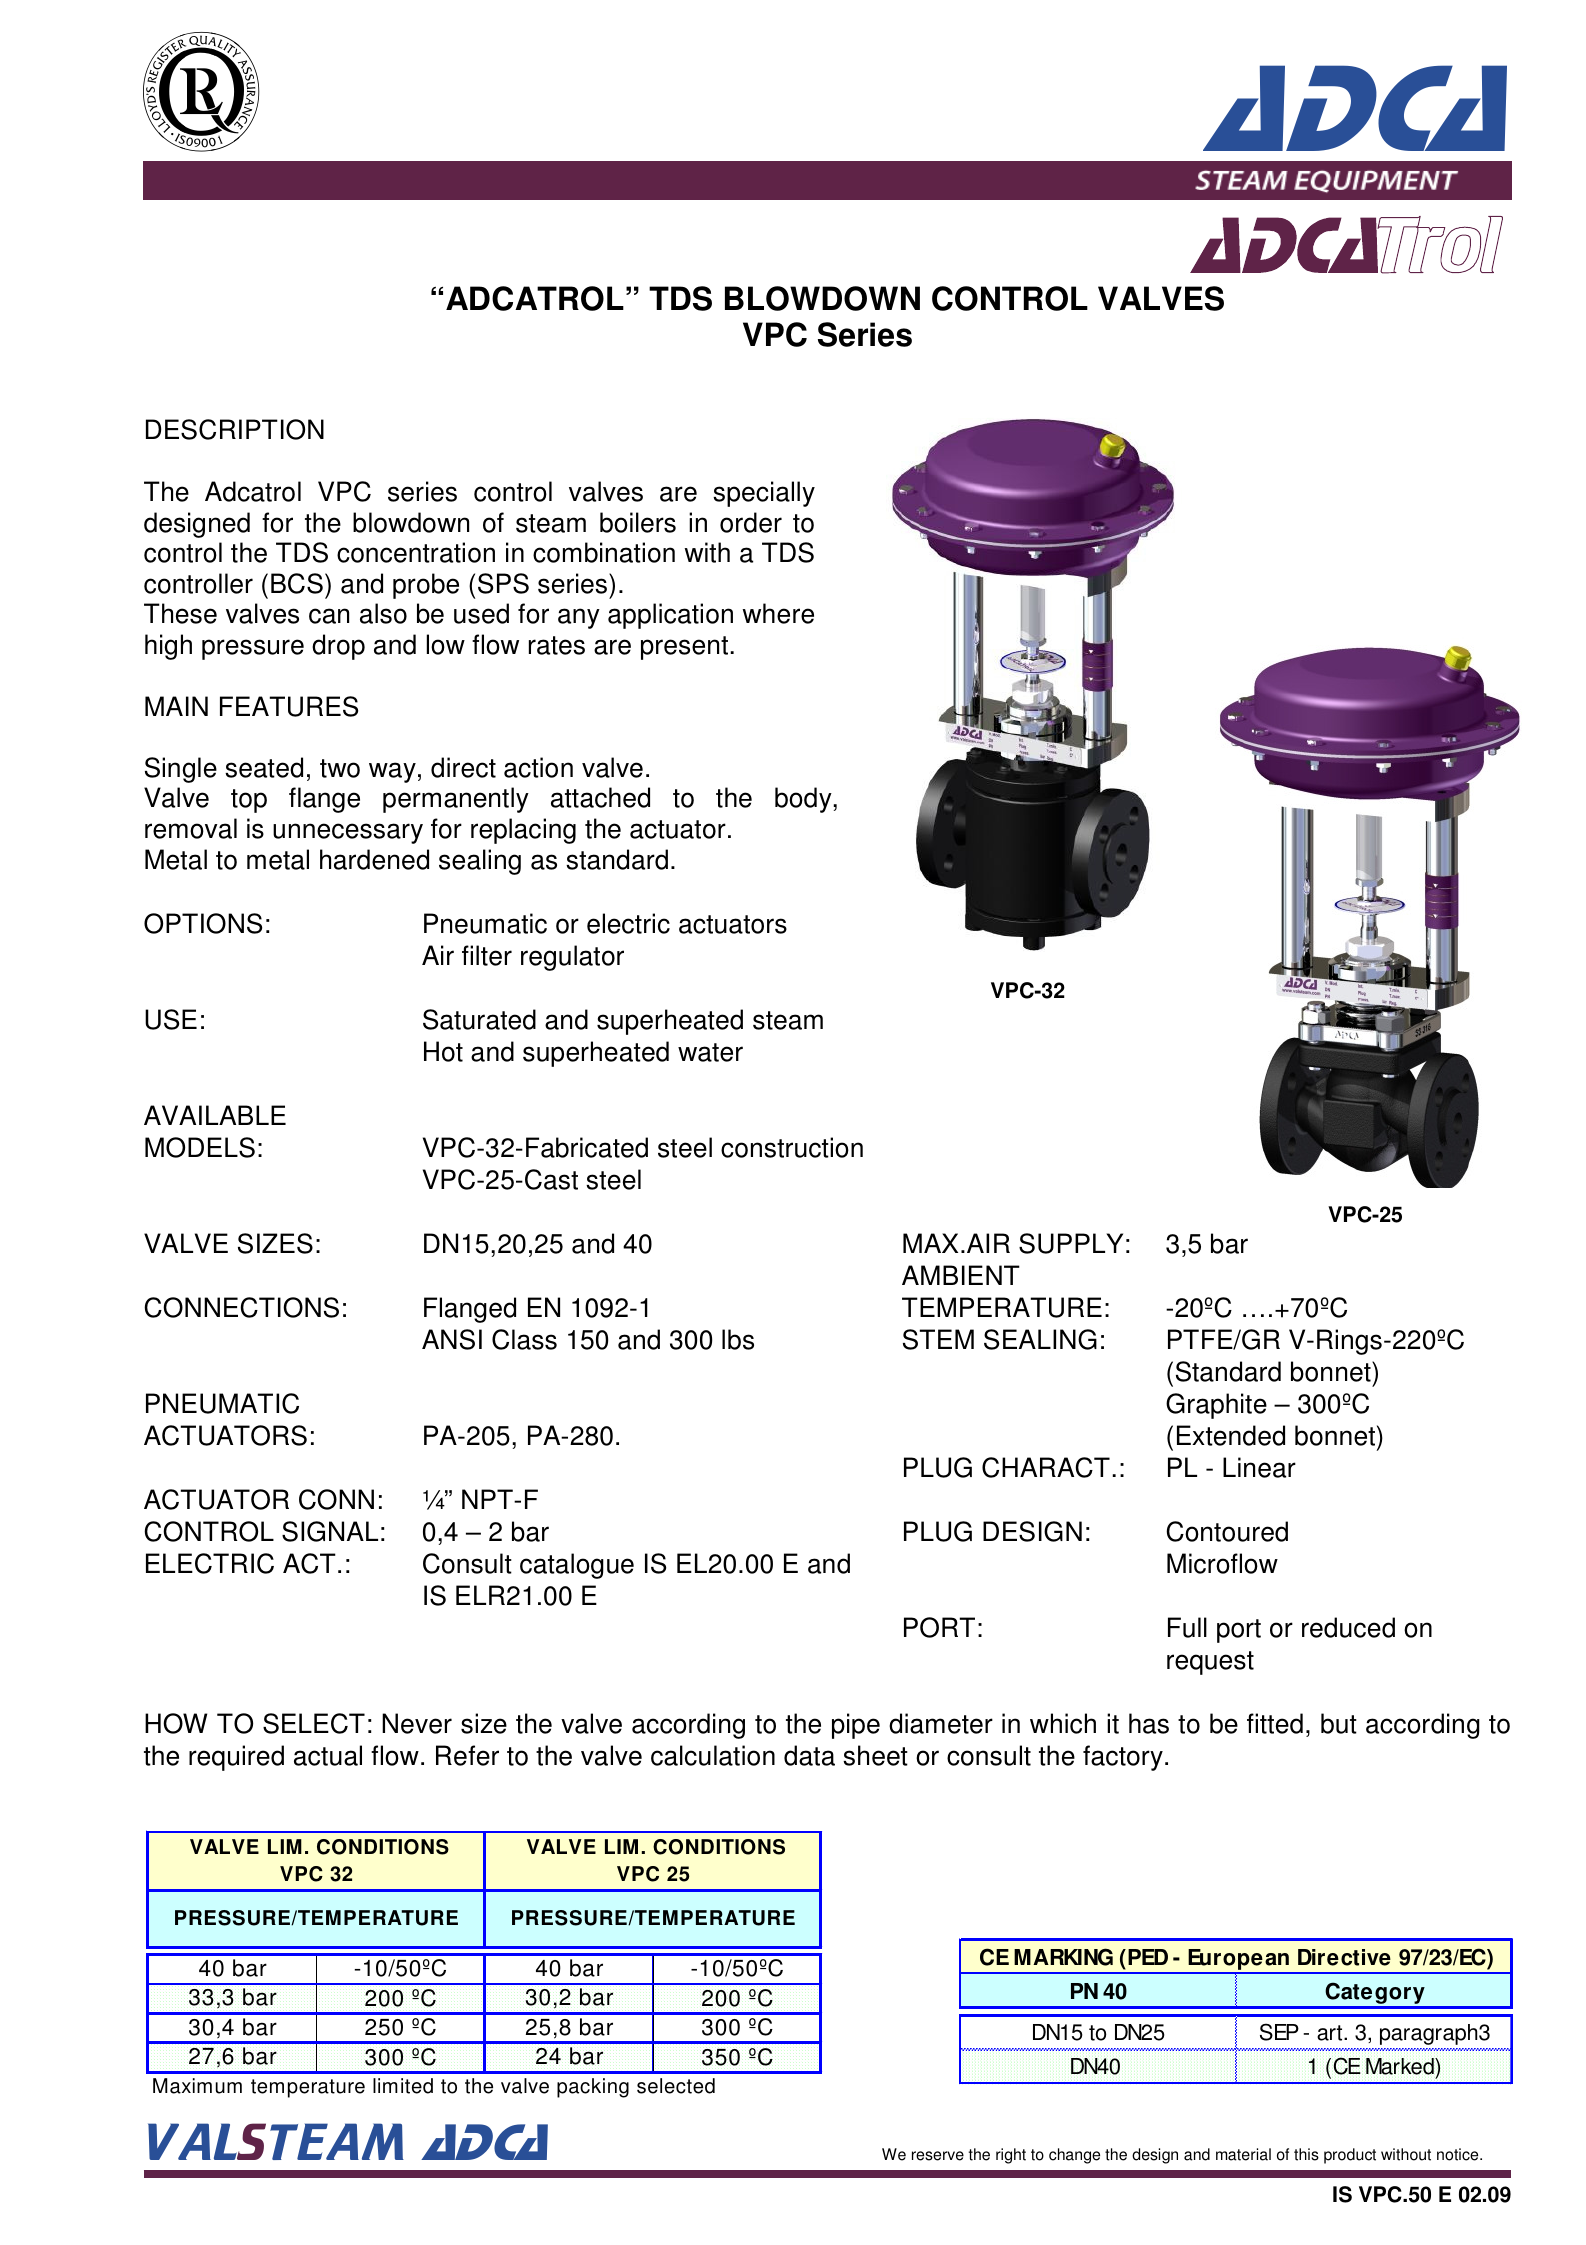 Image resolution: width=1586 pixels, height=2245 pixels. I want to click on lbs, so click(738, 1339).
